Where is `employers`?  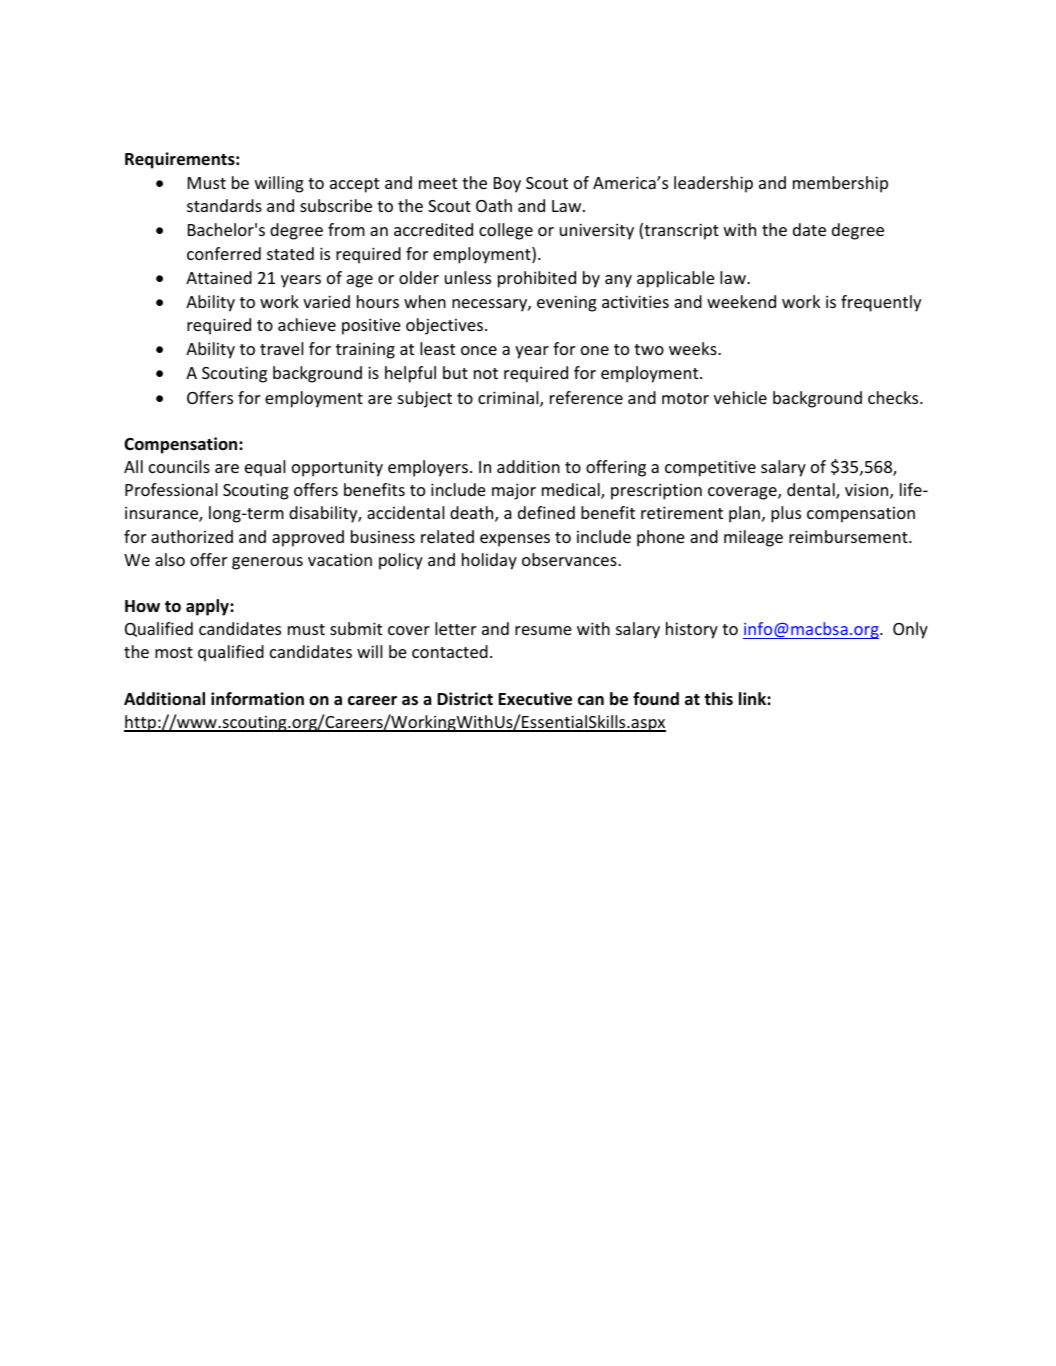
employers is located at coordinates (428, 468).
